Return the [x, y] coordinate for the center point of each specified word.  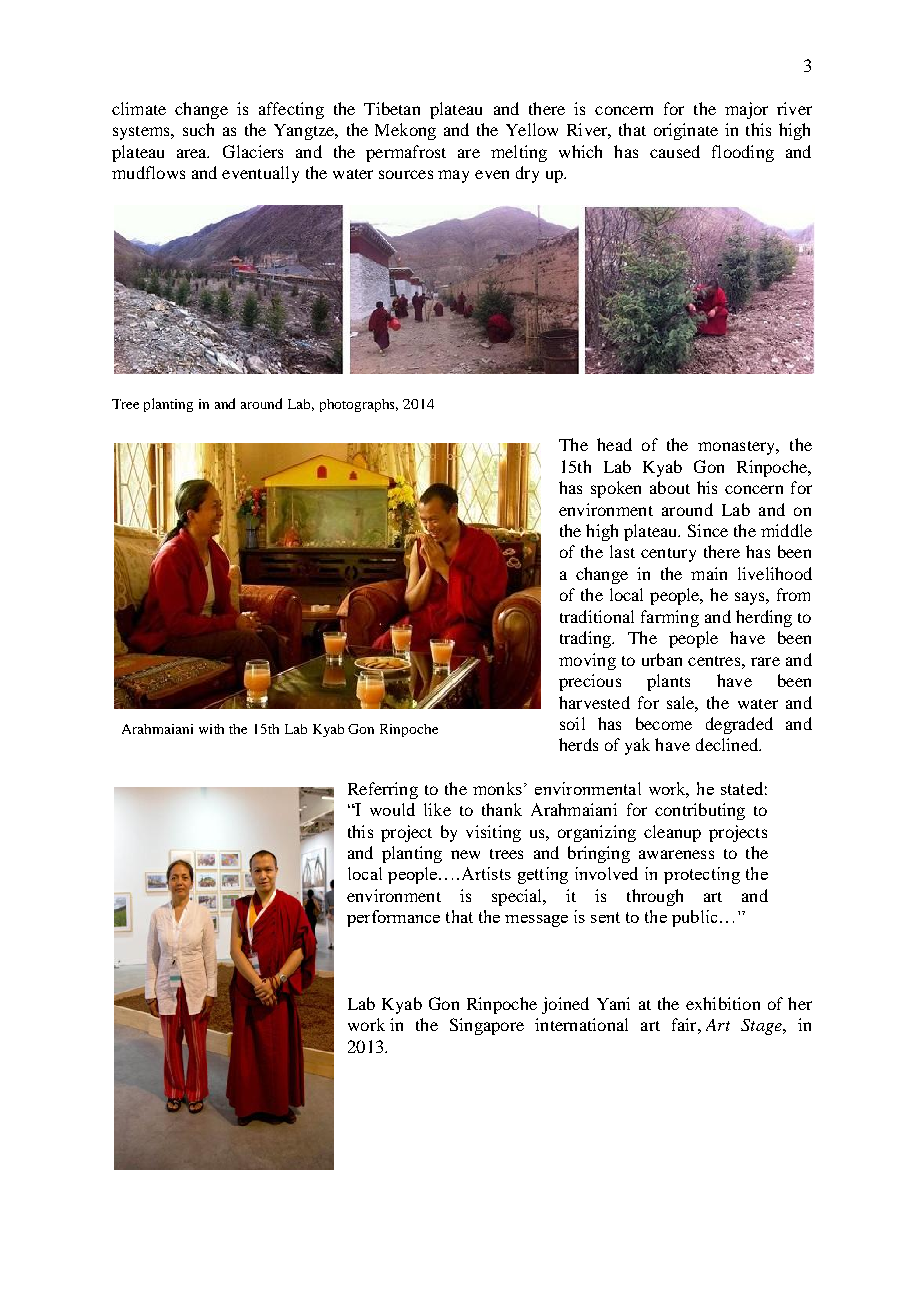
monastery [738, 448]
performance [393, 918]
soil [572, 723]
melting [519, 153]
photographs [359, 405]
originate [686, 131]
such [198, 129]
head [614, 444]
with [211, 729]
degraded [739, 725]
